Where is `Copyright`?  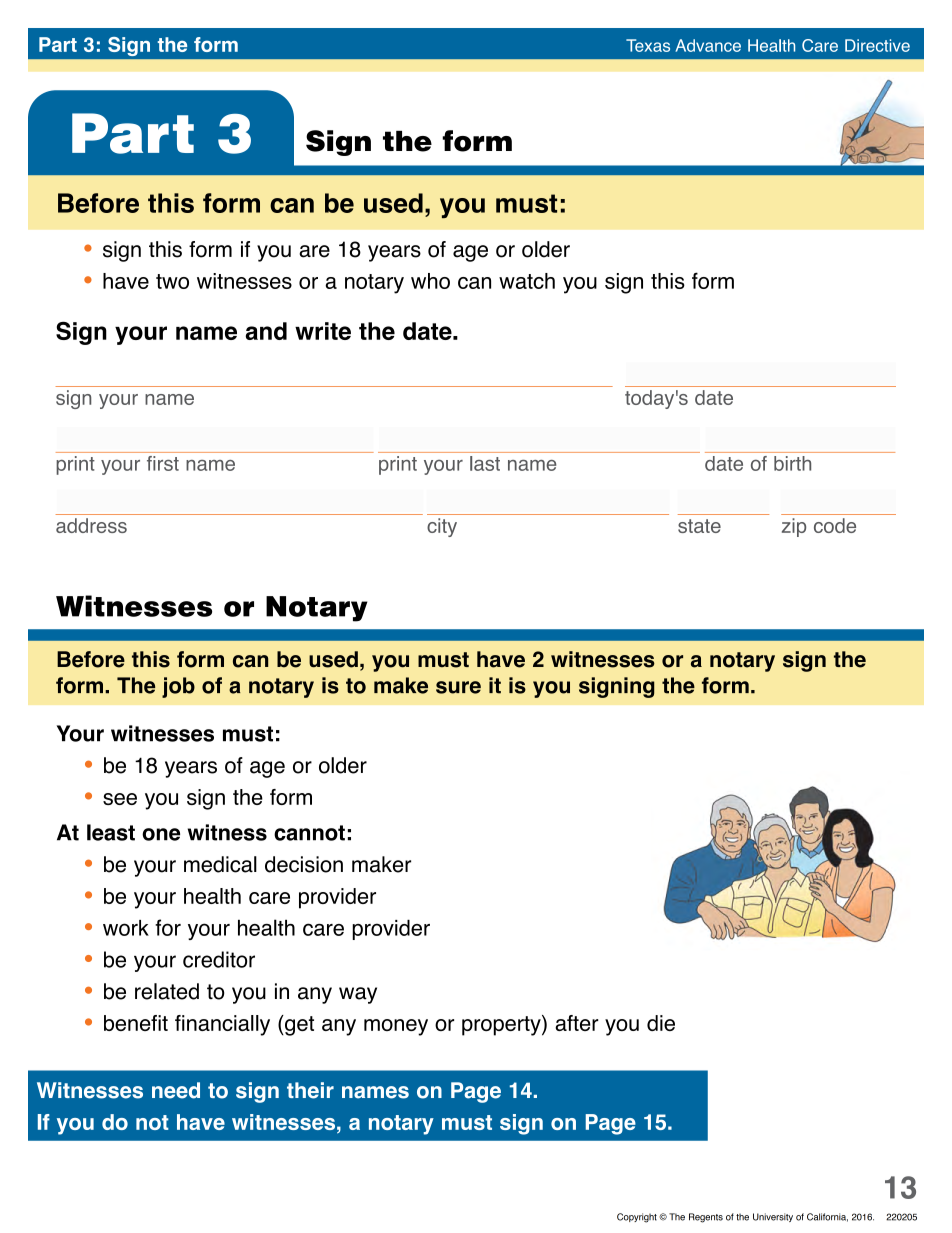
Copyright is located at coordinates (637, 1218).
